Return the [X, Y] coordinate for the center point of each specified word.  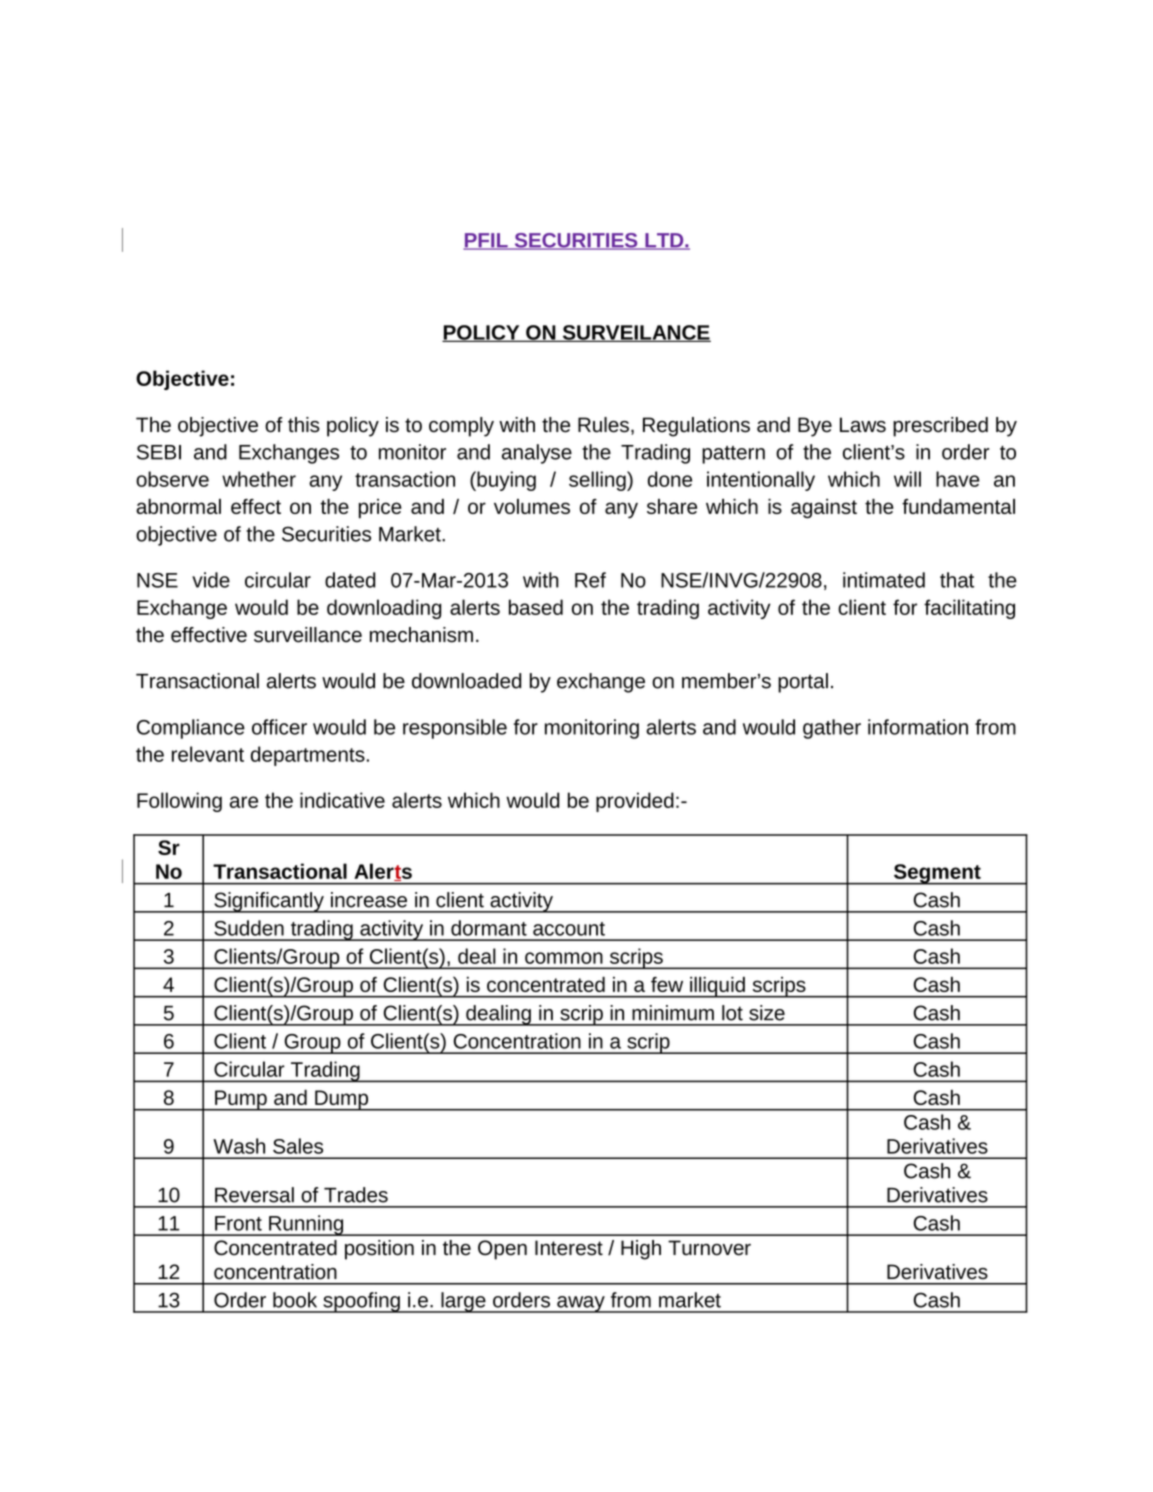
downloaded [466, 681]
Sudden [249, 928]
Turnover [709, 1248]
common [564, 958]
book [295, 1300]
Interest [569, 1248]
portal [803, 683]
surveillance [308, 635]
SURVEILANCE [635, 333]
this [304, 425]
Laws [863, 425]
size [767, 1013]
